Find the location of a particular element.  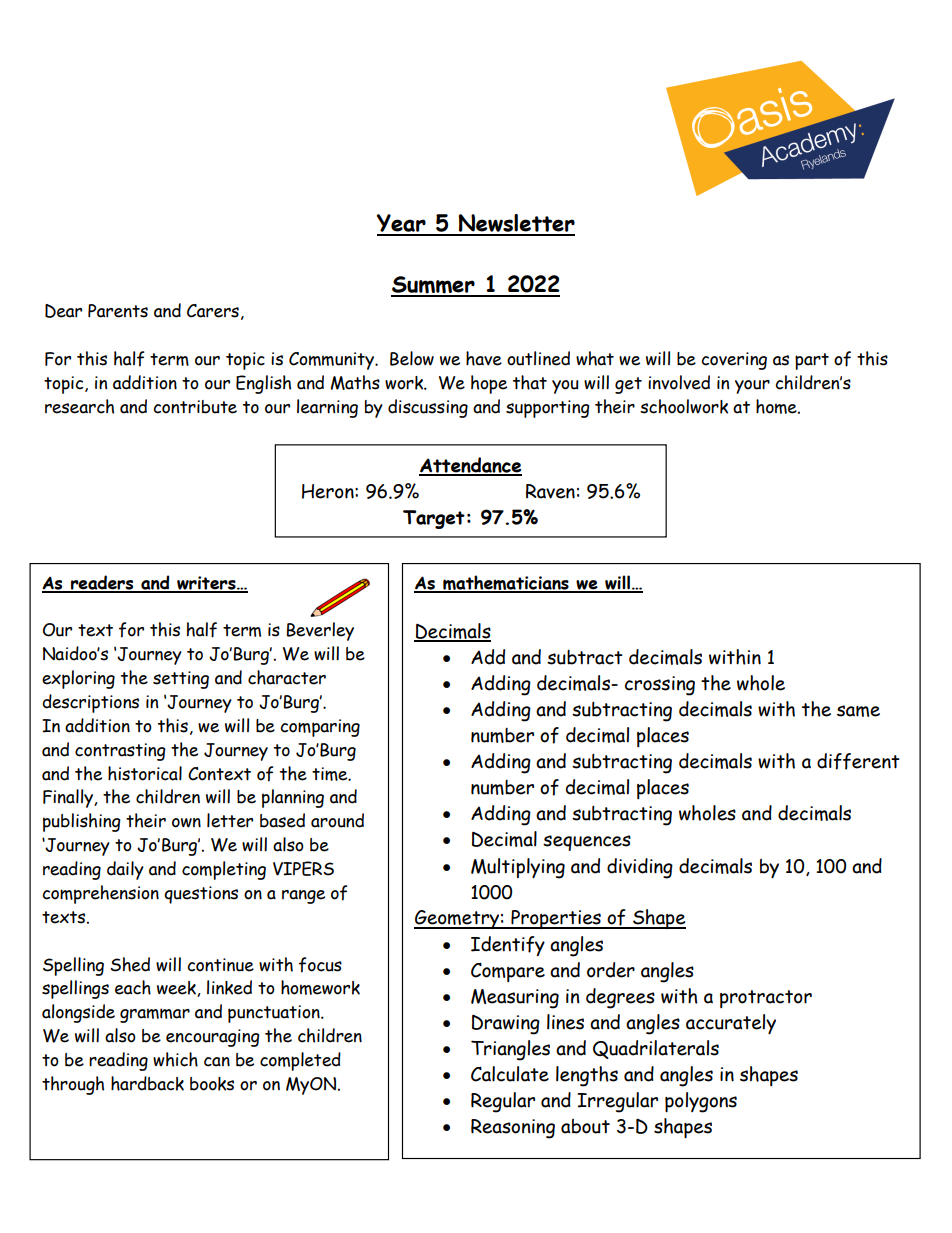

dividing is located at coordinates (640, 868).
